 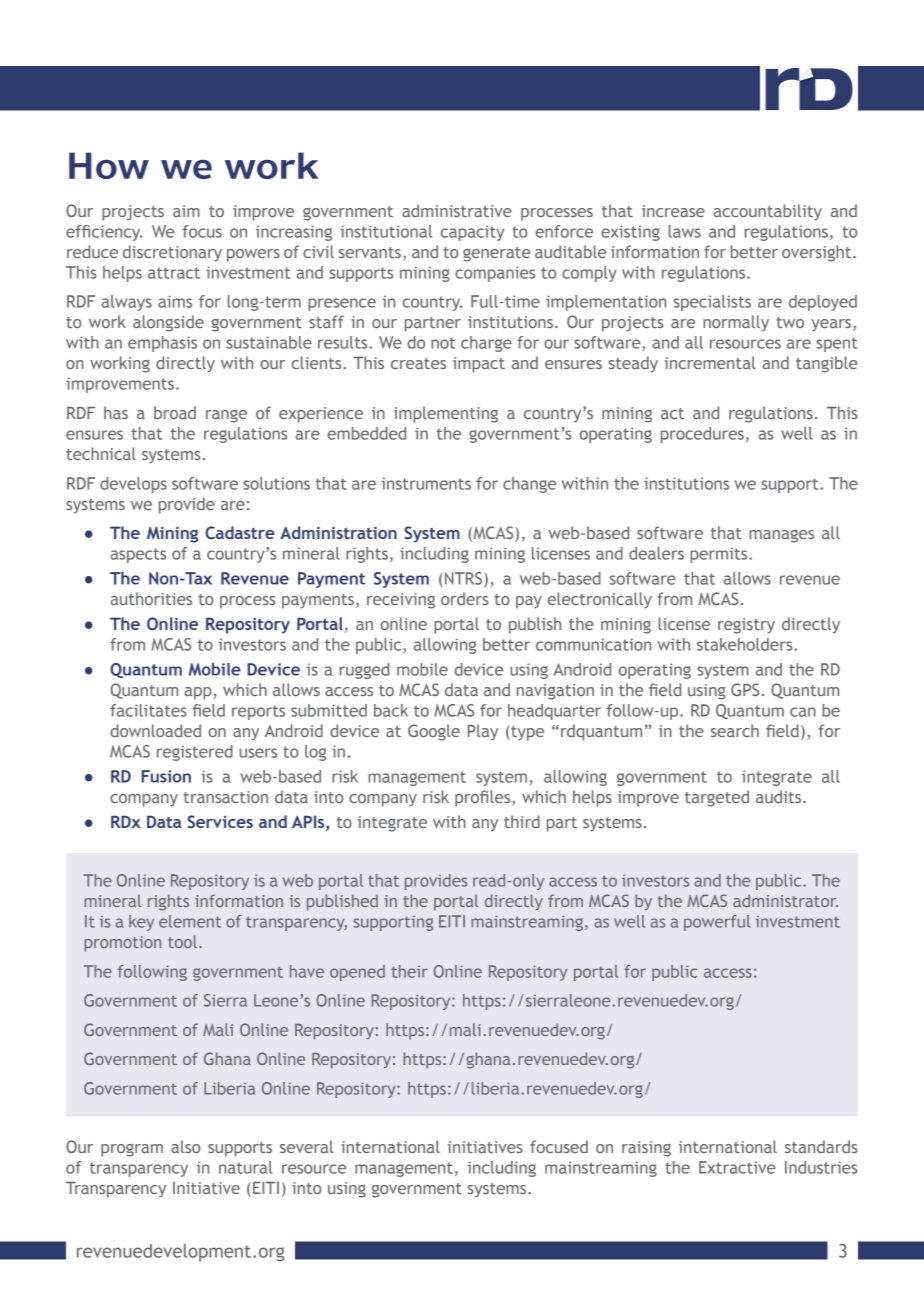 What do you see at coordinates (768, 212) in the screenshot?
I see `accountability` at bounding box center [768, 212].
